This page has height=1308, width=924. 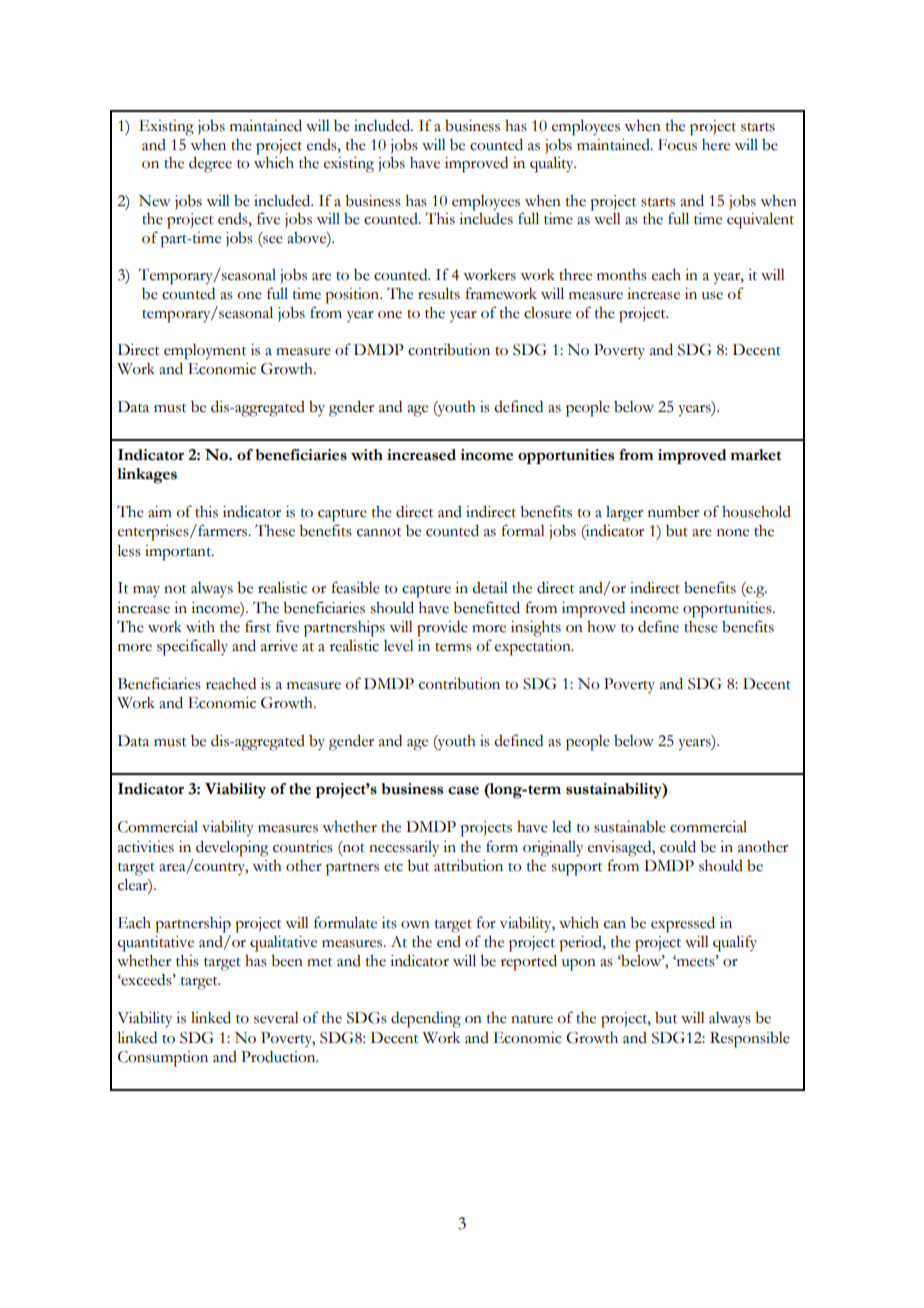 I want to click on Consumption, so click(x=163, y=1059).
